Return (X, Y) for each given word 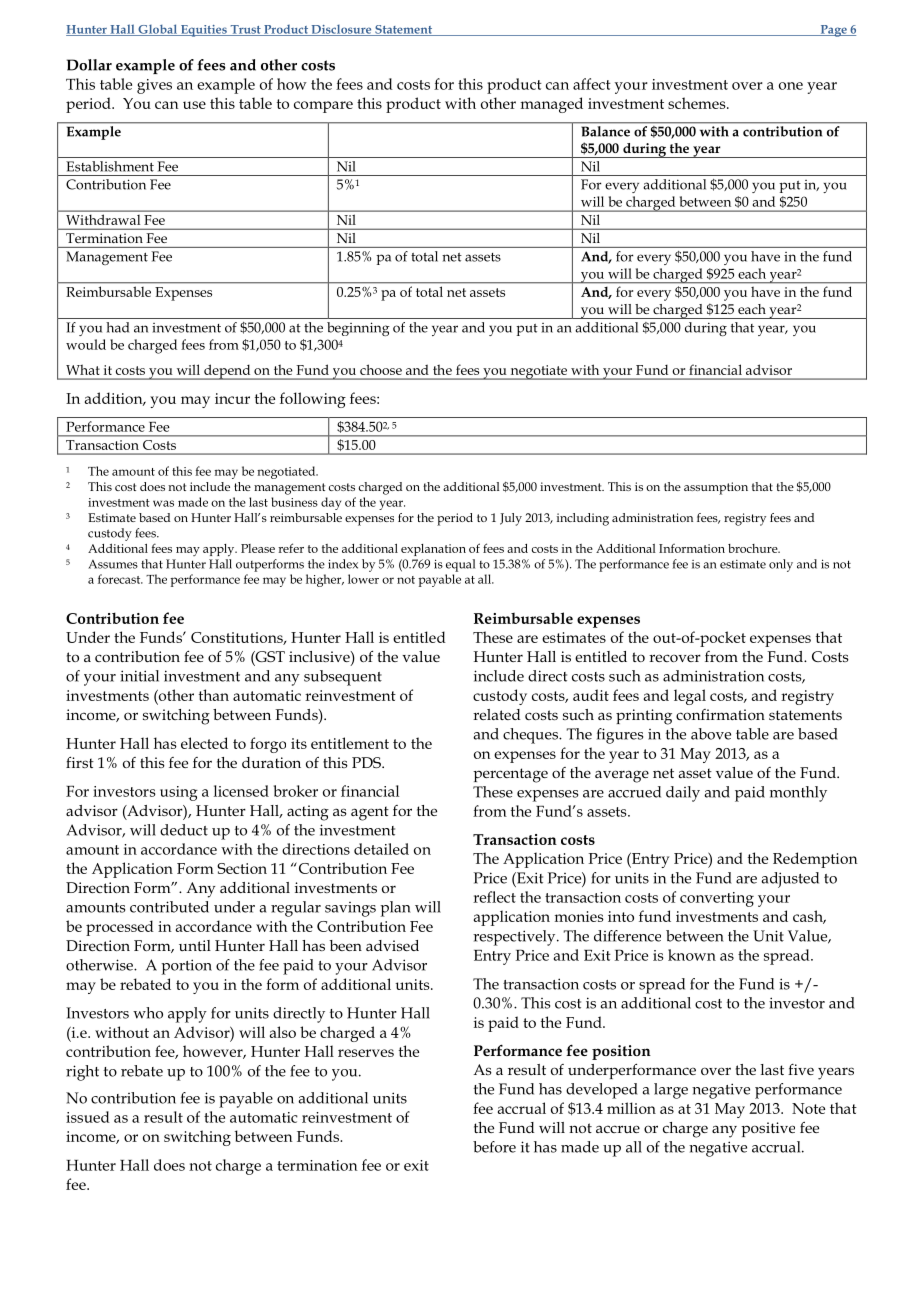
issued (88, 1117)
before (494, 1147)
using (179, 793)
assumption (716, 488)
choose (381, 369)
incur (232, 398)
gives (154, 86)
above (711, 734)
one (791, 86)
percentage (510, 775)
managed (552, 105)
